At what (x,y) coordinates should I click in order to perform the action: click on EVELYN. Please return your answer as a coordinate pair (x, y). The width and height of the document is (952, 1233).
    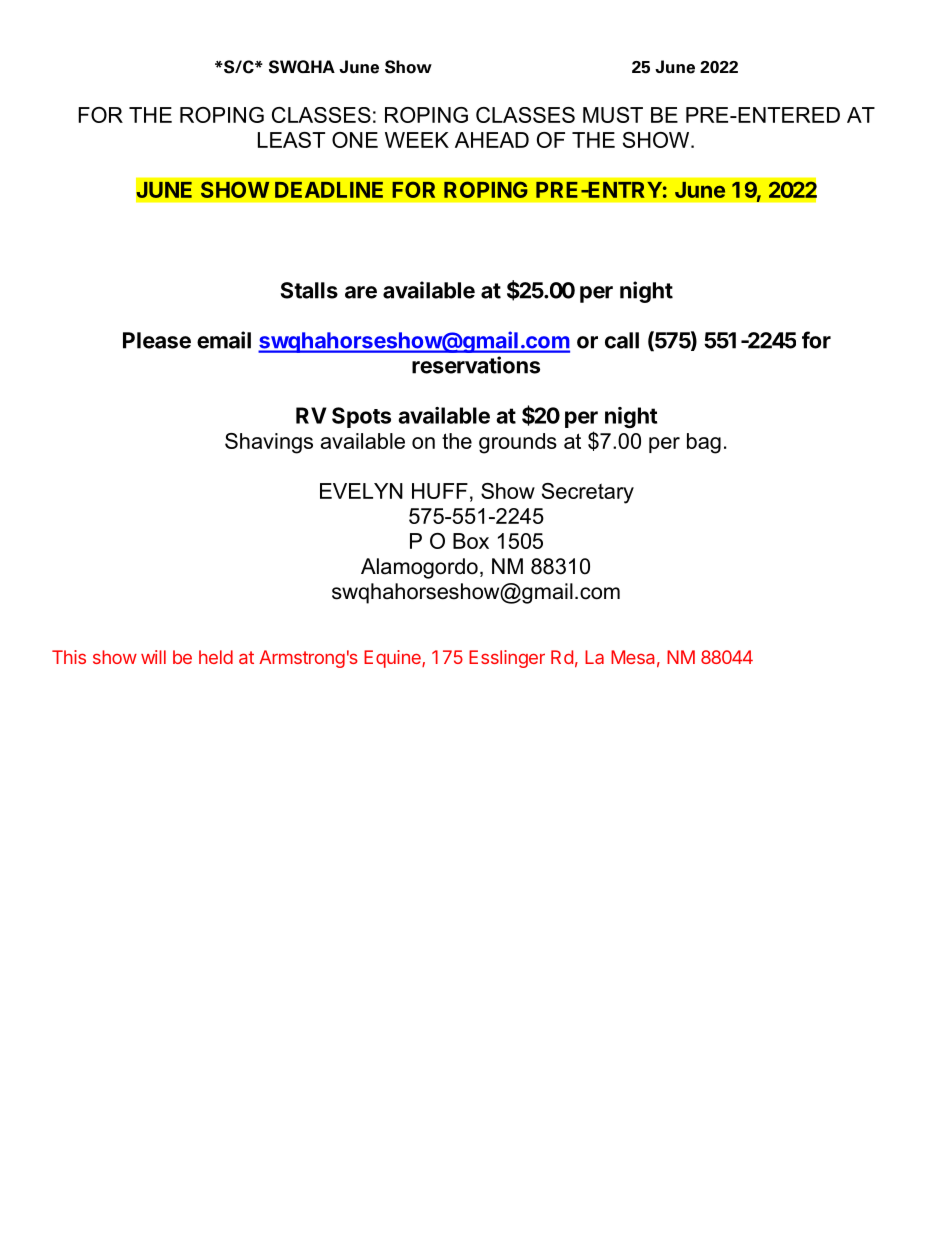
    Looking at the image, I should click on (361, 491).
